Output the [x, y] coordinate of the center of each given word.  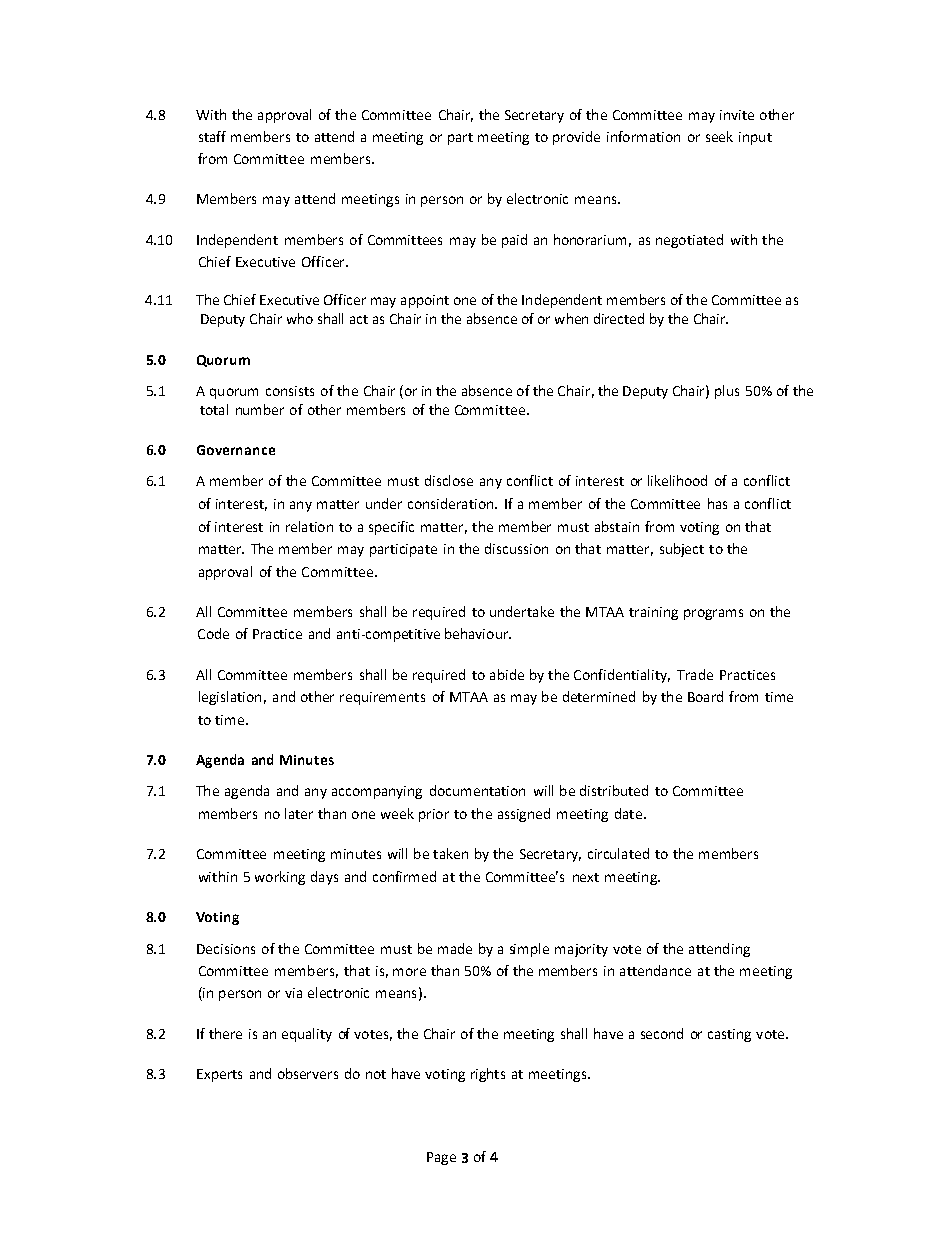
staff [212, 136]
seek [719, 136]
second [662, 1033]
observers [308, 1073]
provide [576, 138]
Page [441, 1158]
